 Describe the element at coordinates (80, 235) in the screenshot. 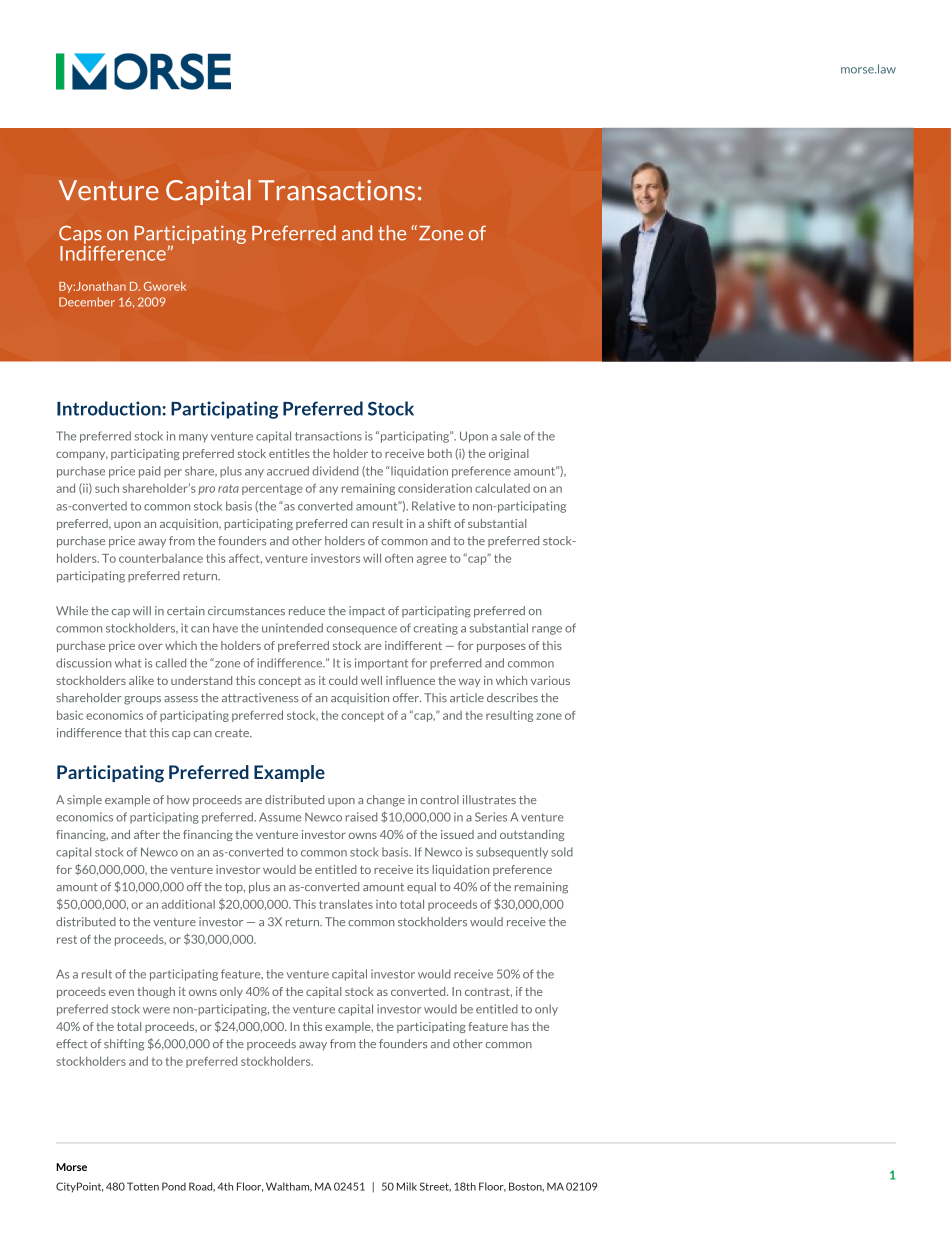

I see `Caps` at that location.
